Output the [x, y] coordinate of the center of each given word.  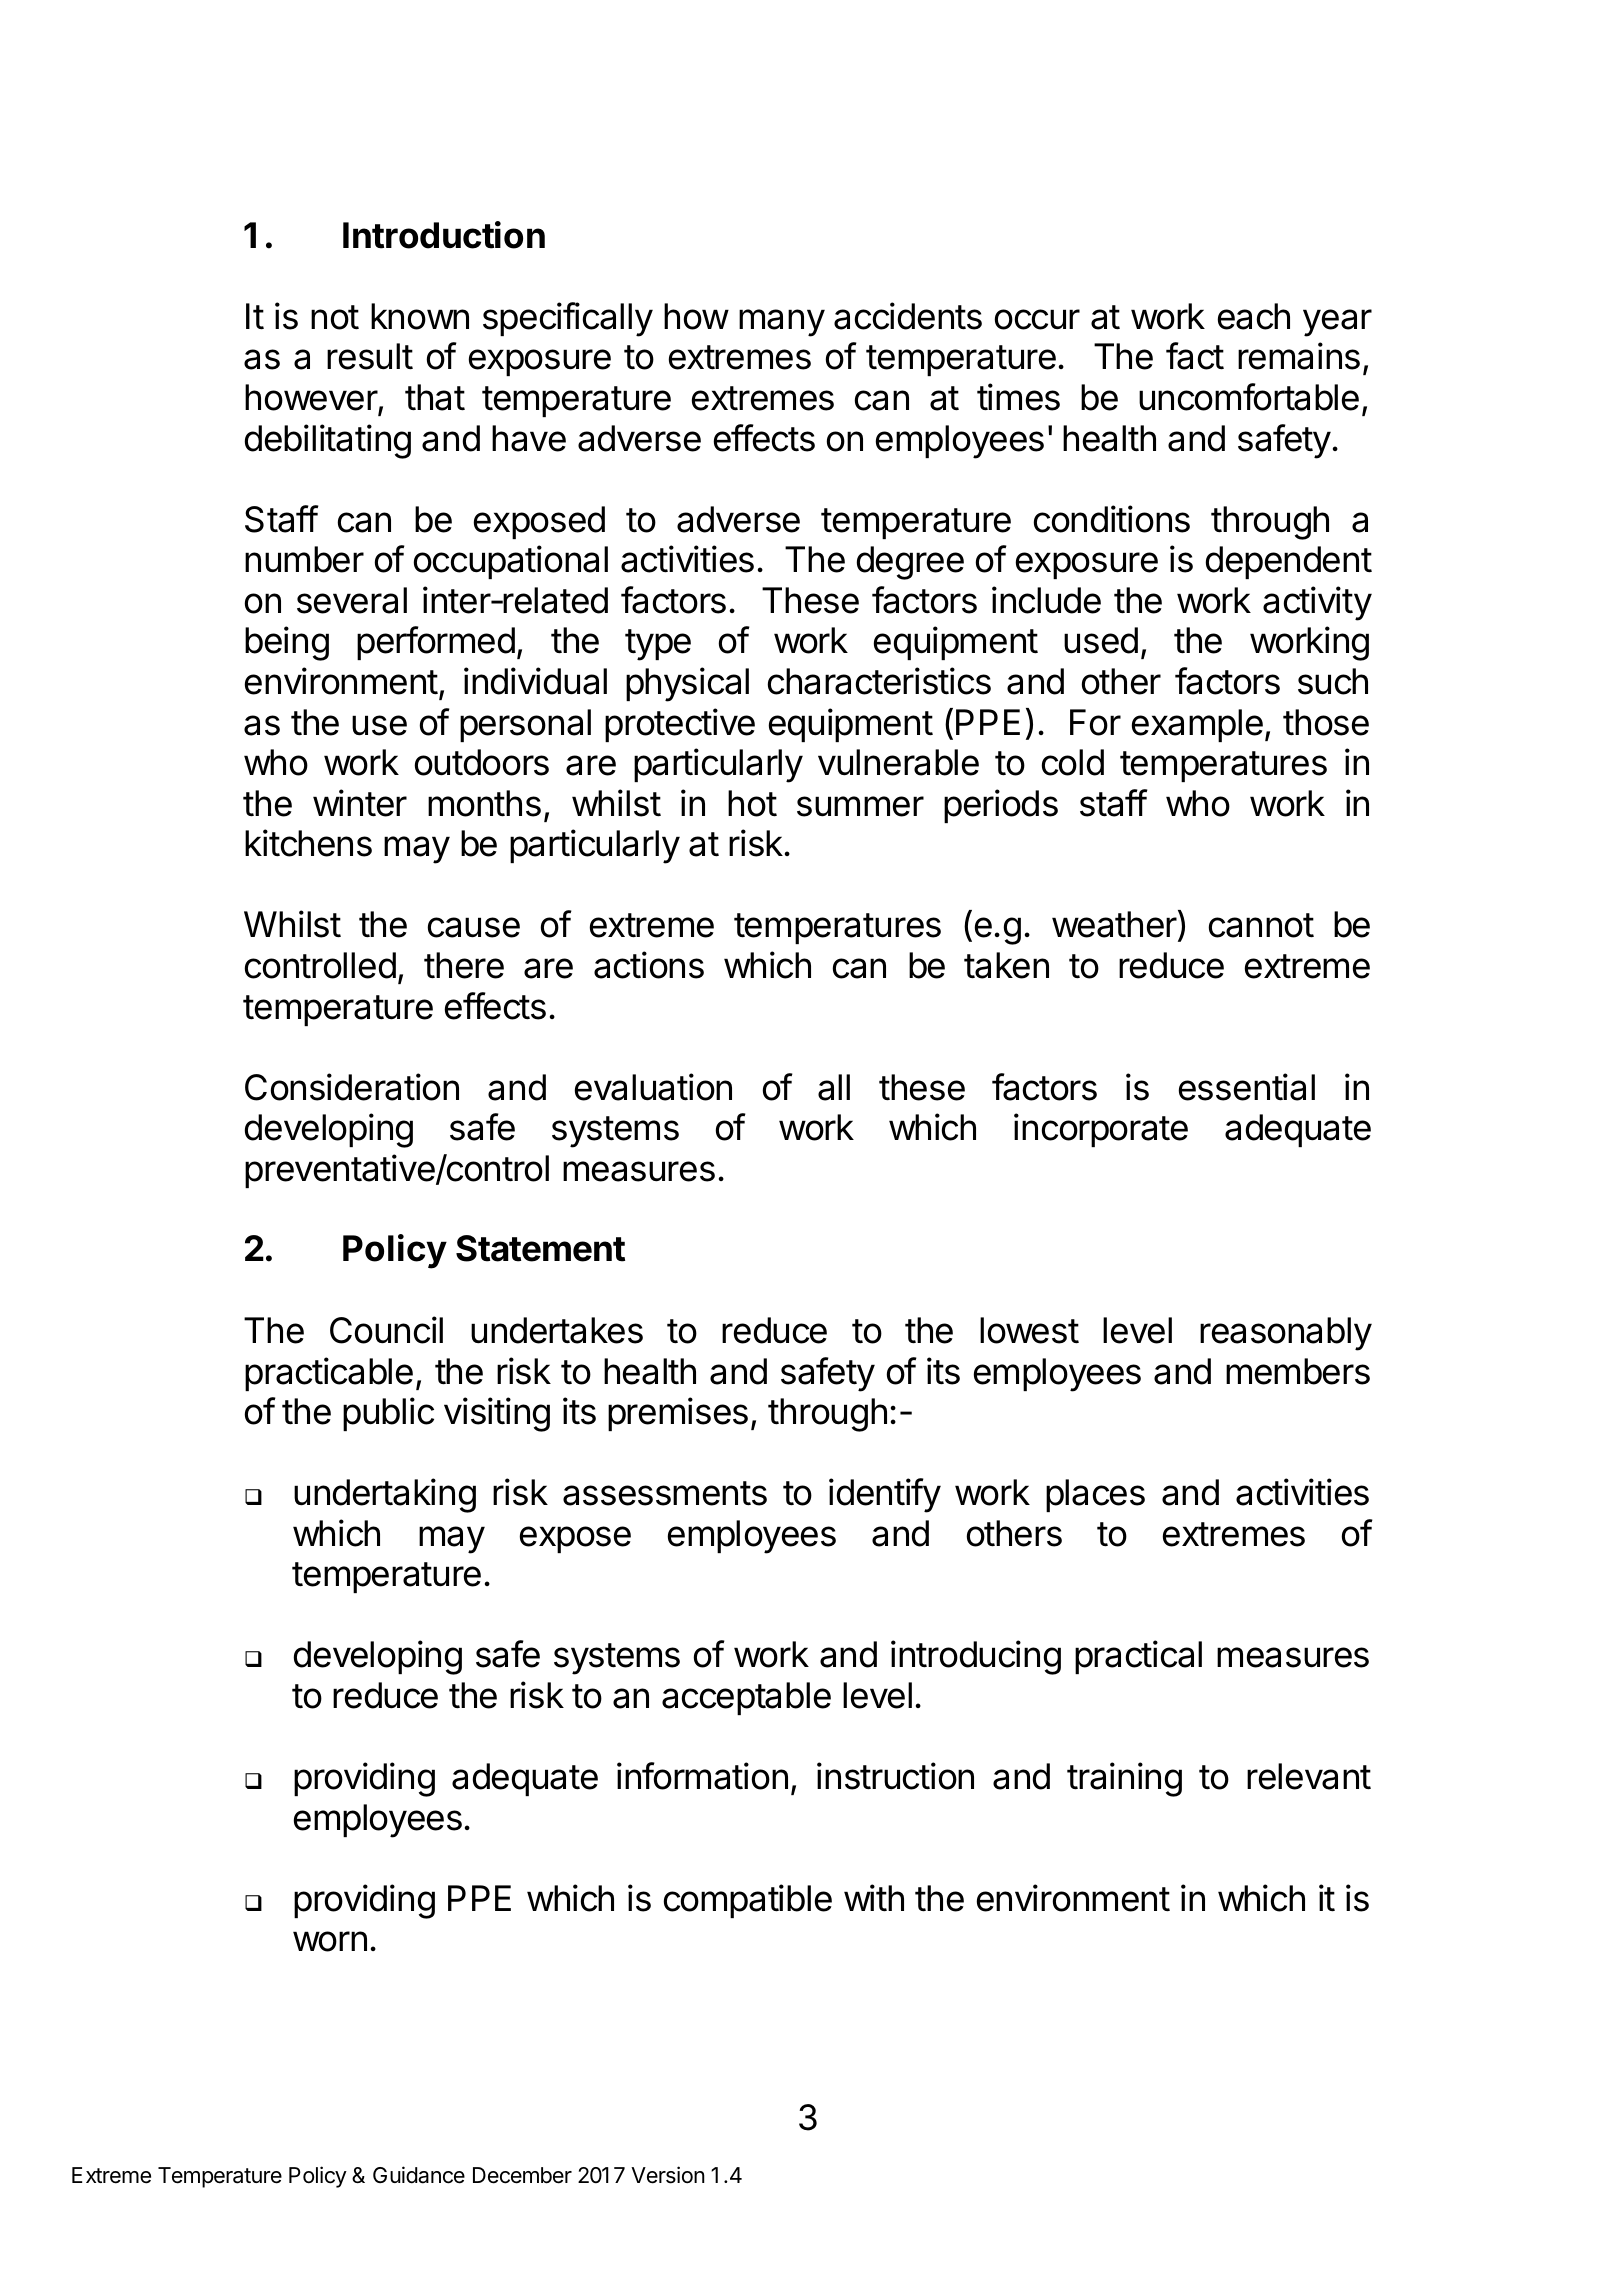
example [1197, 725]
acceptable [746, 1698]
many [782, 323]
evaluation [653, 1087]
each [1254, 316]
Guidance [419, 2175]
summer [860, 806]
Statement [540, 1248]
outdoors [482, 762]
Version [668, 2175]
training [1124, 1779]
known [420, 316]
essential [1247, 1087]
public [388, 1414]
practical [1138, 1657]
